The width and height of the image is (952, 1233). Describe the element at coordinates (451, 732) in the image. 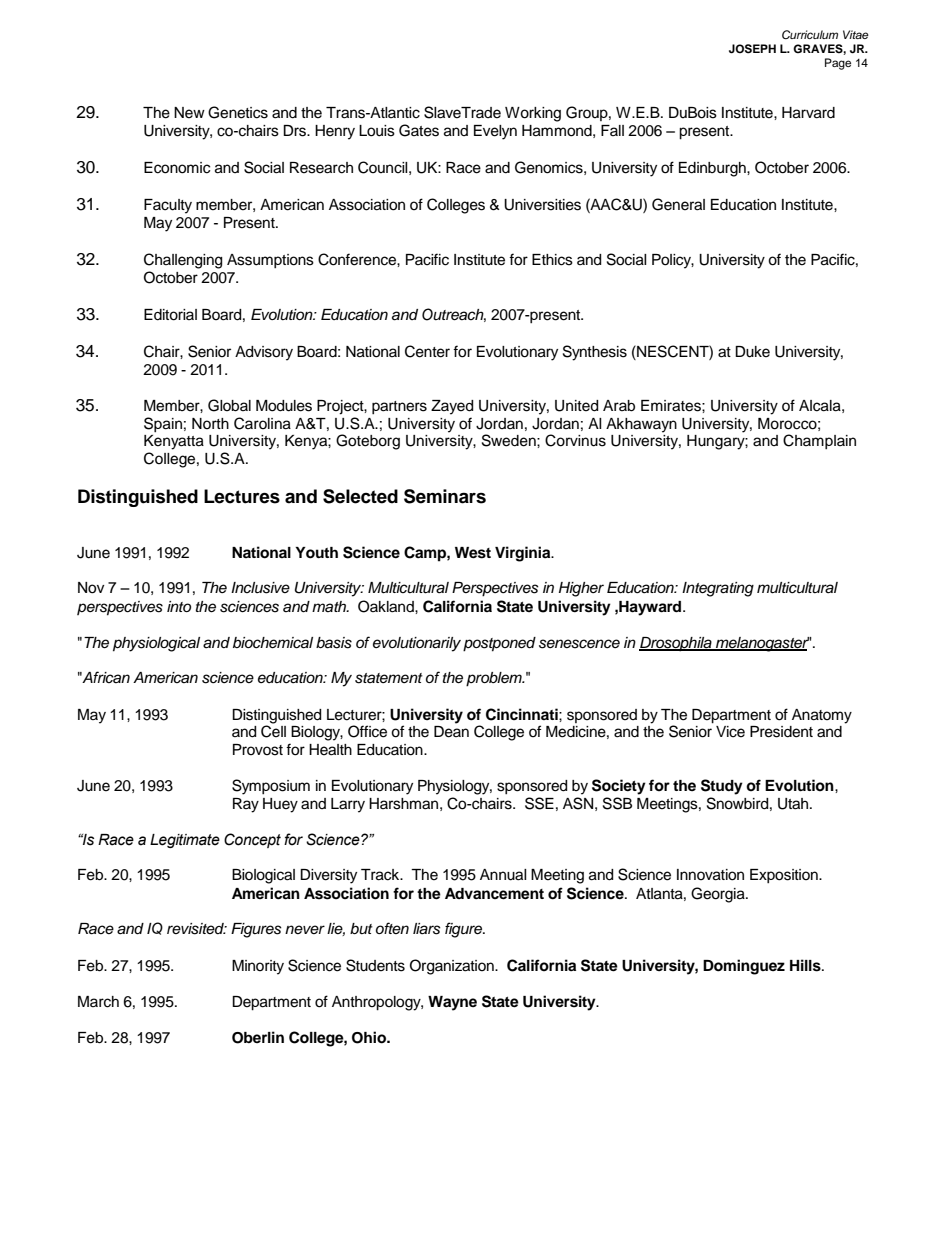

I see `Dean` at that location.
